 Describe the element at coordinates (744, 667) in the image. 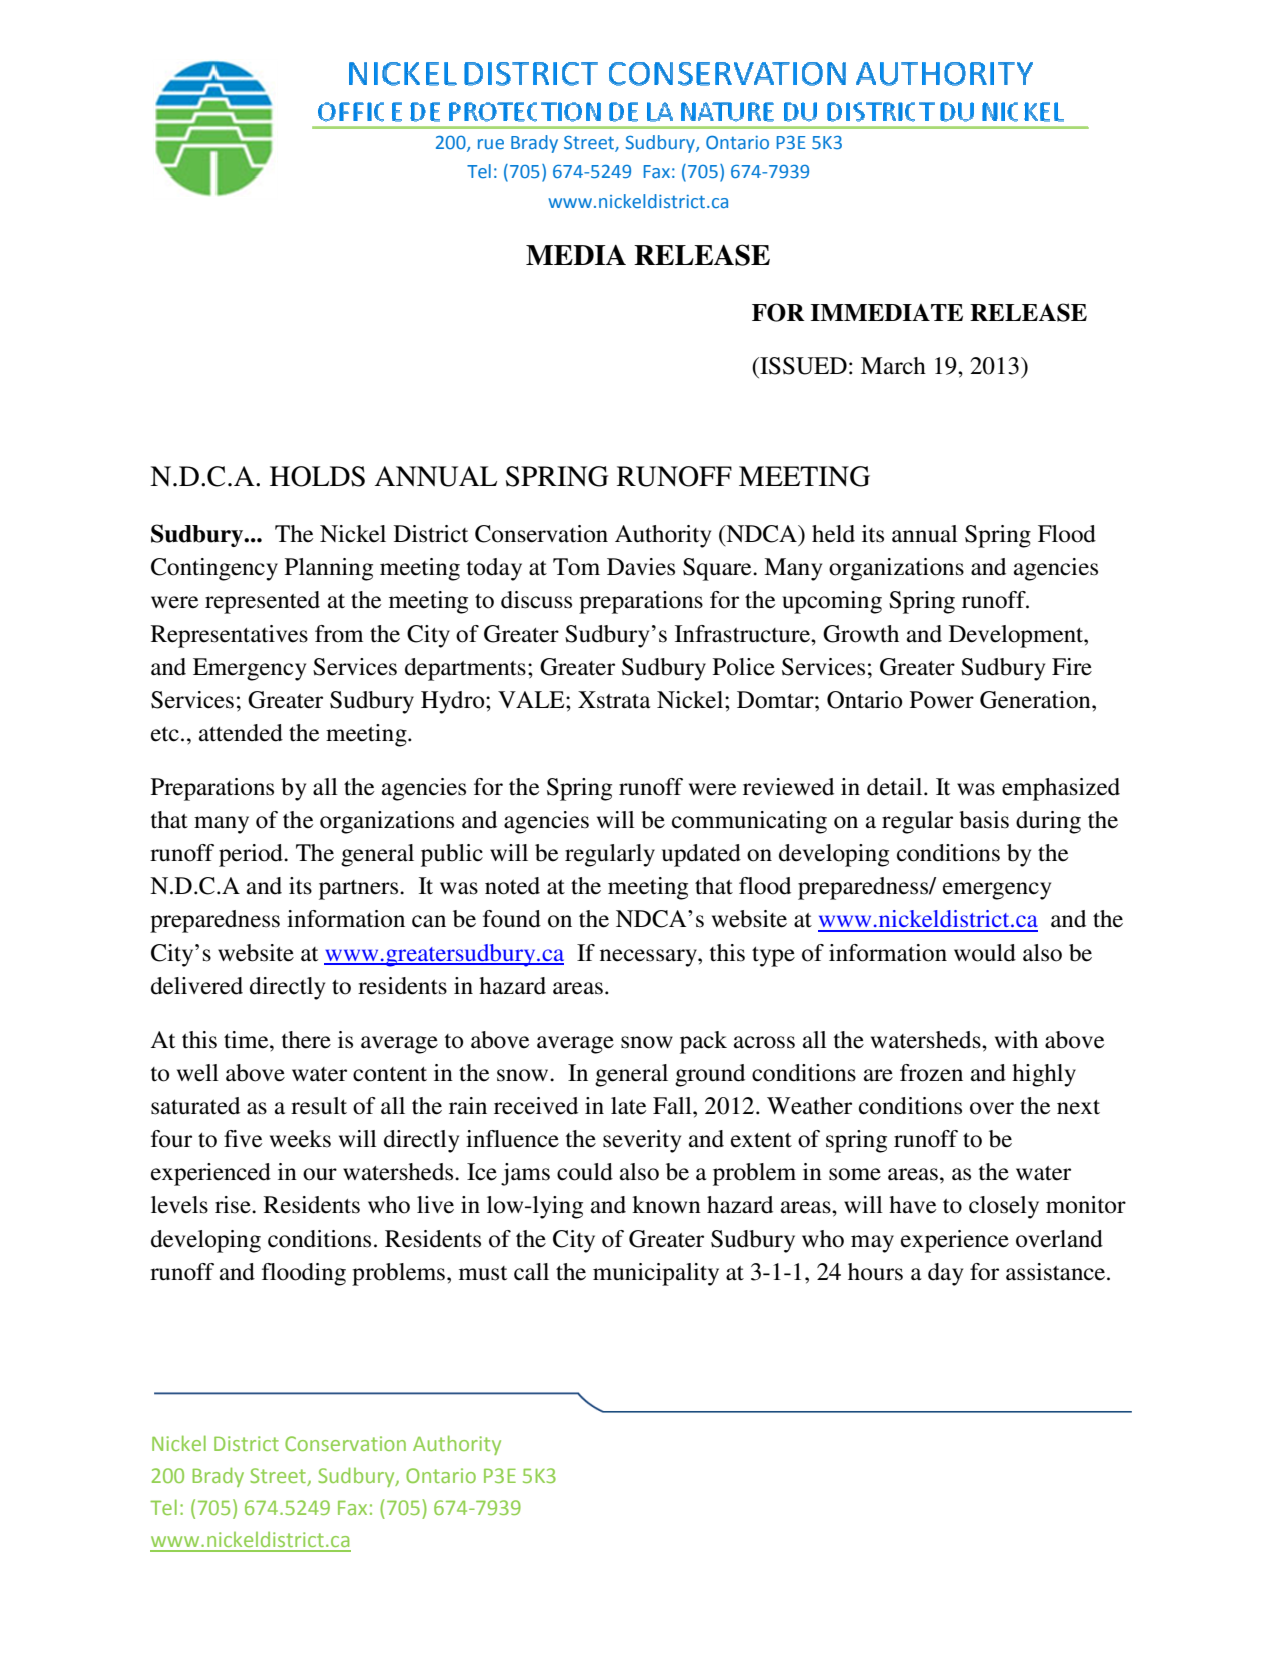

I see `Police` at that location.
